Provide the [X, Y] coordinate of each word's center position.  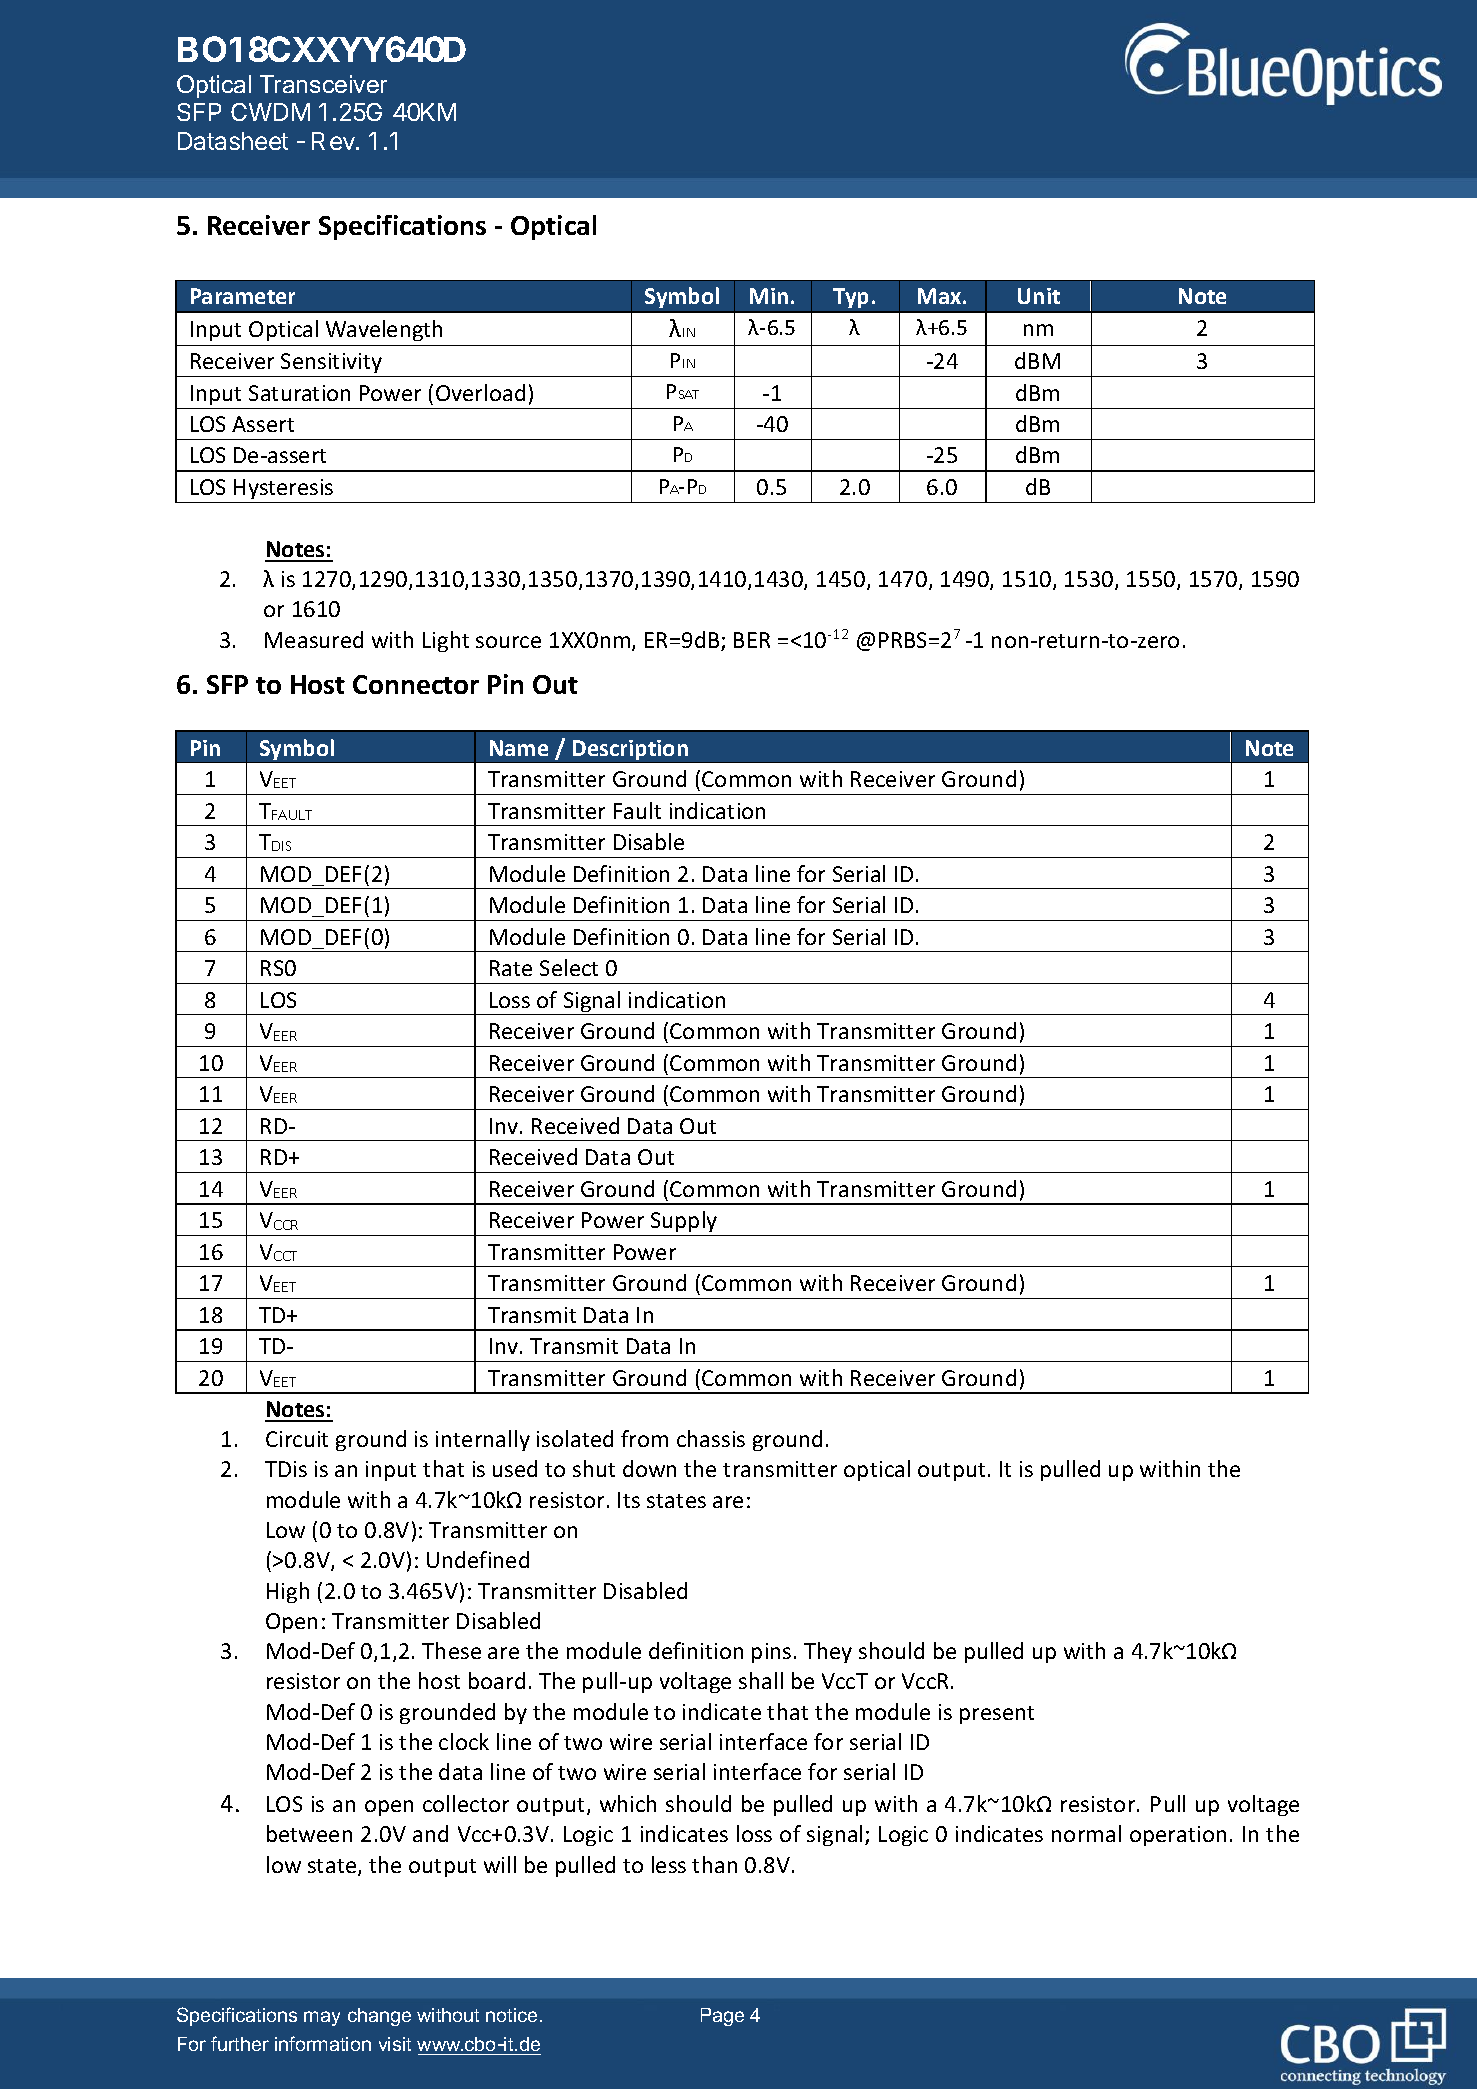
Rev [334, 141]
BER [752, 640]
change [379, 2017]
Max [941, 296]
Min [769, 296]
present [997, 1715]
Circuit [297, 1439]
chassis [711, 1438]
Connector [416, 684]
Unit [1039, 296]
